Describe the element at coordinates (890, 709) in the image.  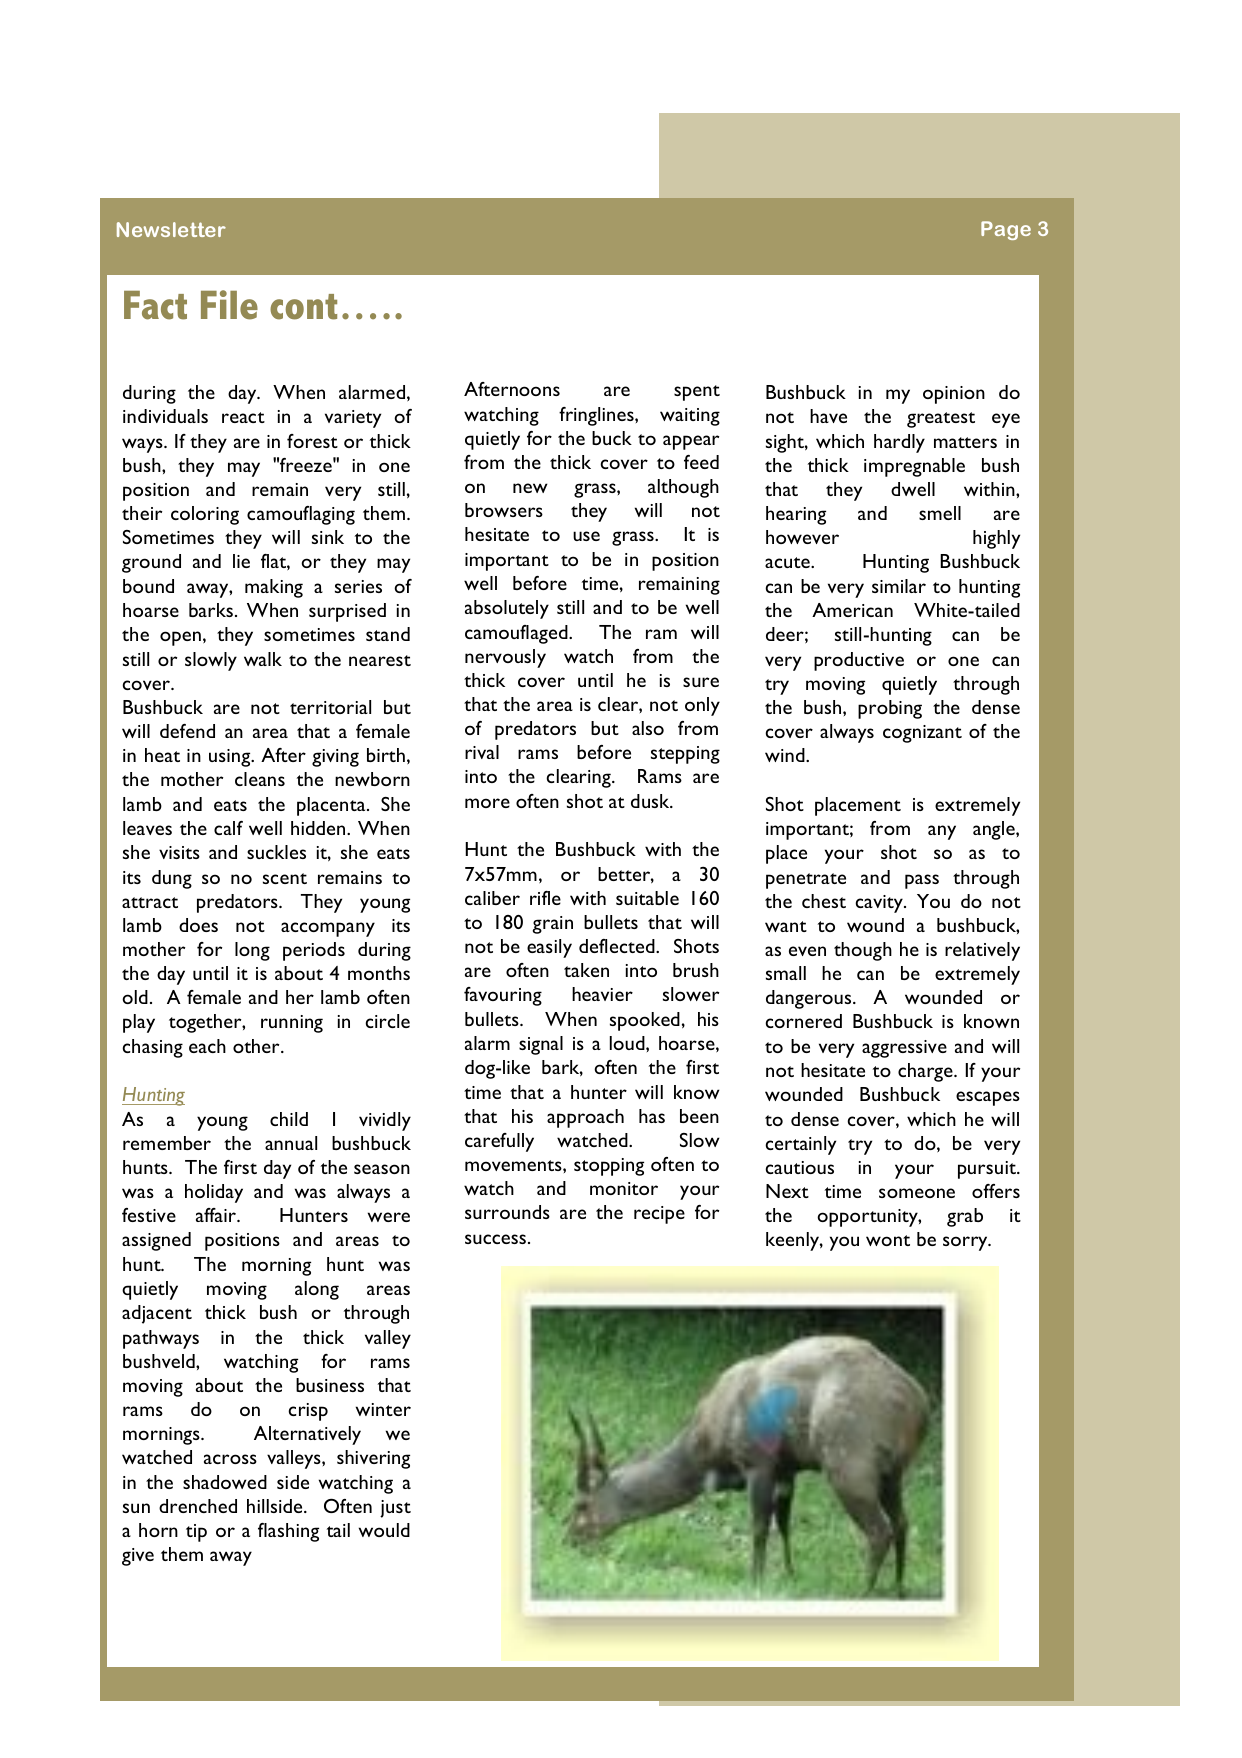
I see `probing` at that location.
